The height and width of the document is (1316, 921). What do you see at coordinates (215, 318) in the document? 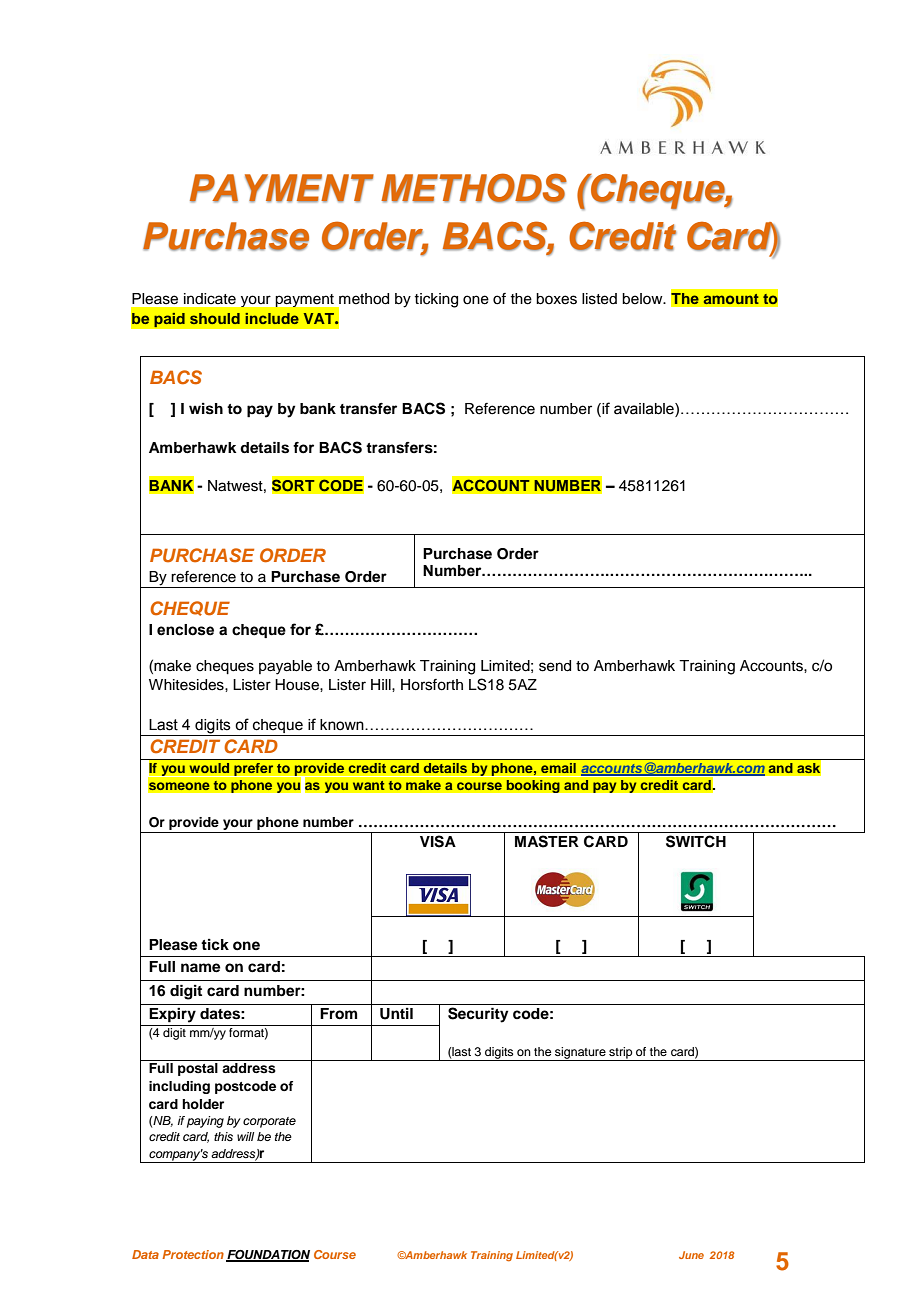
I see `should` at bounding box center [215, 318].
